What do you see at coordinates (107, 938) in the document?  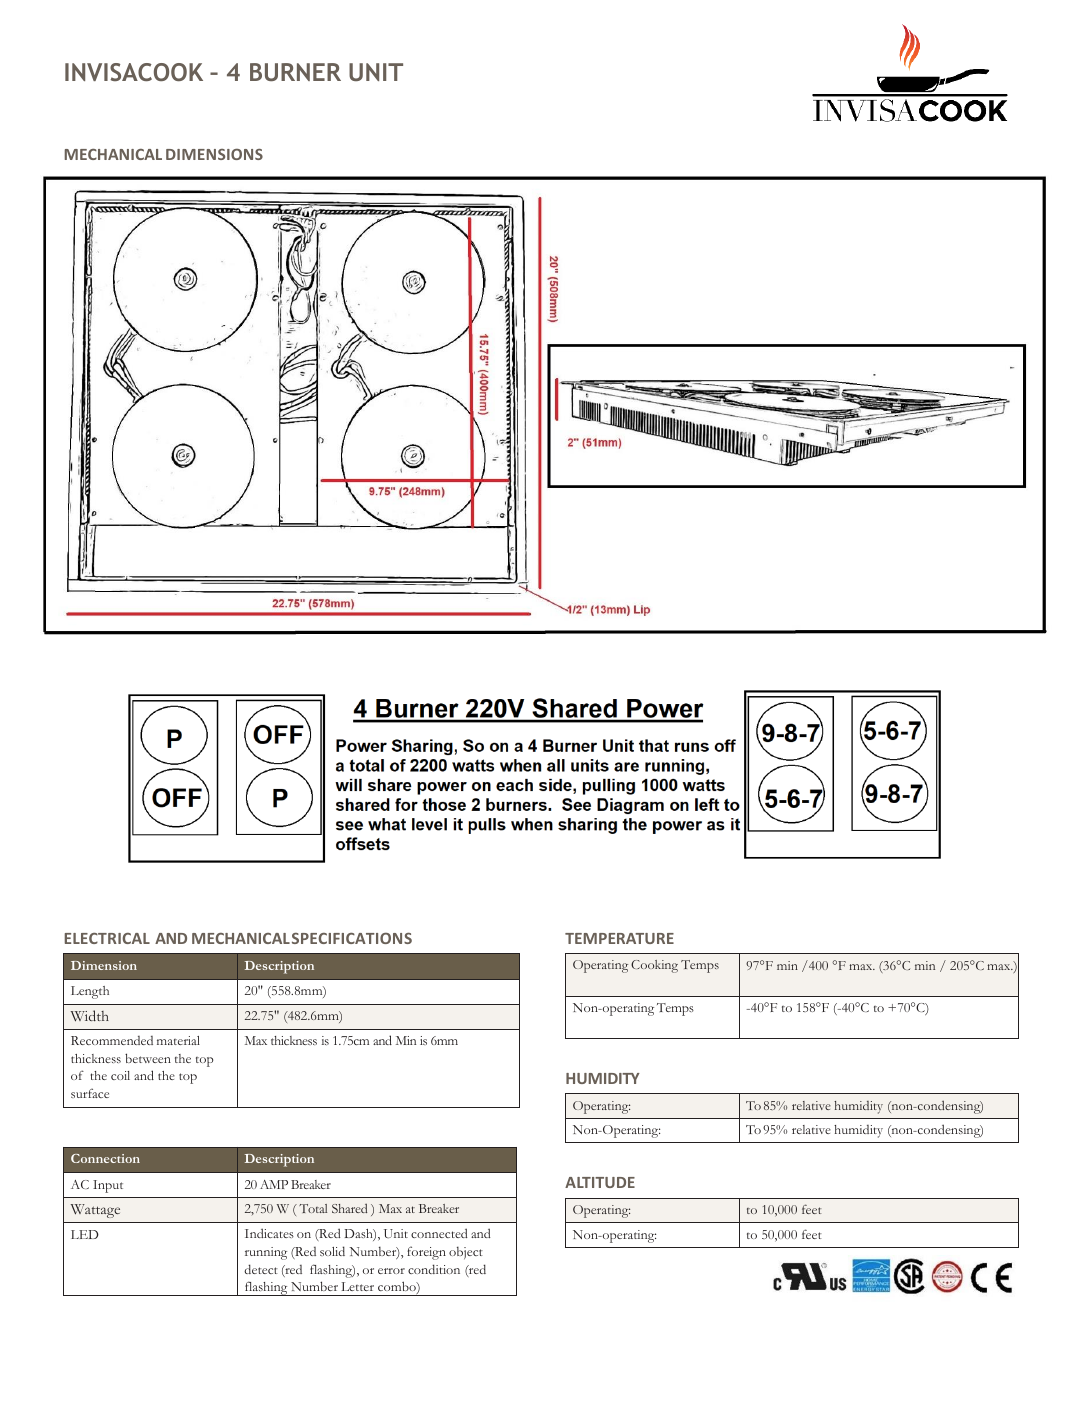 I see `ELECTRICAL` at bounding box center [107, 938].
